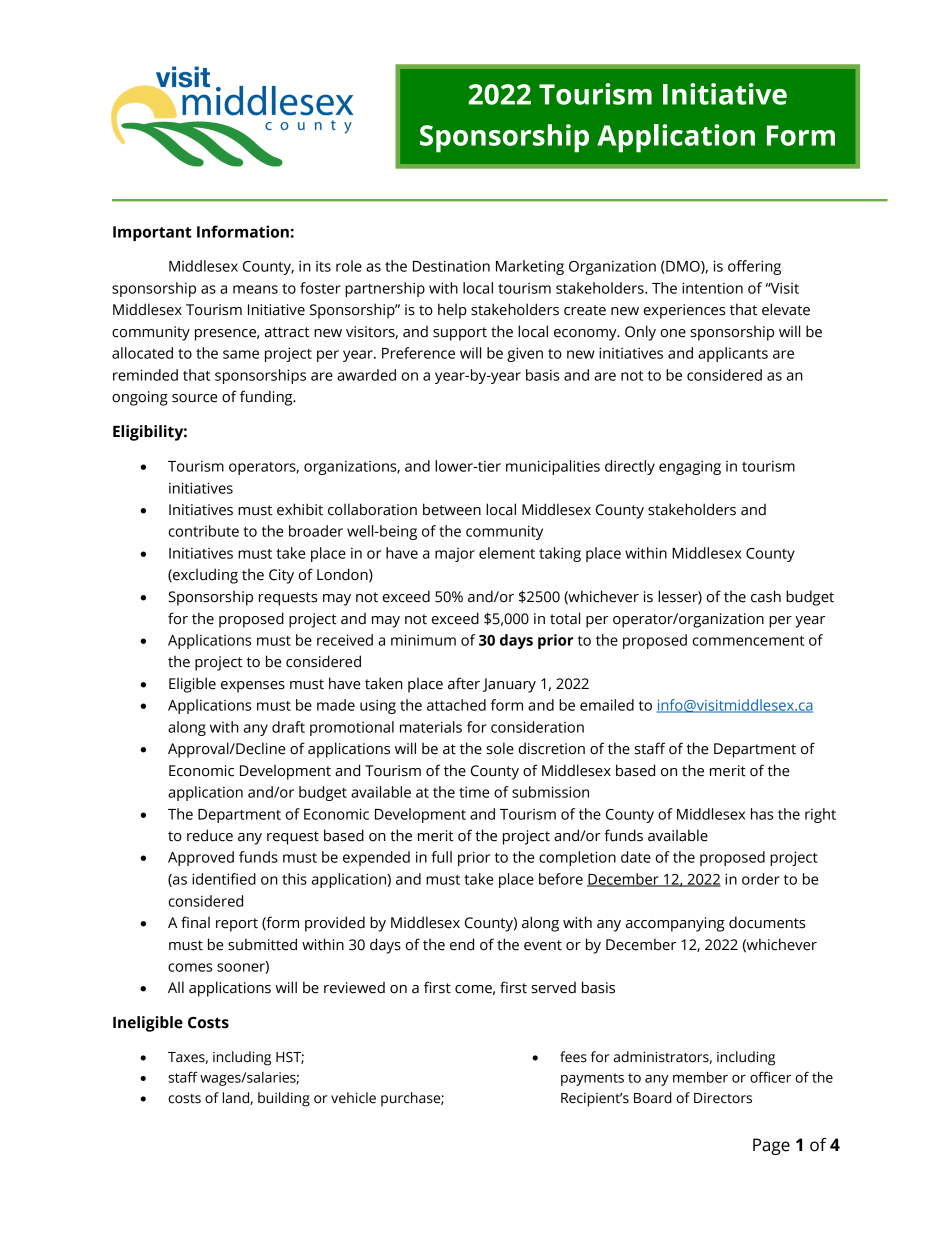  I want to click on engaging, so click(690, 467).
